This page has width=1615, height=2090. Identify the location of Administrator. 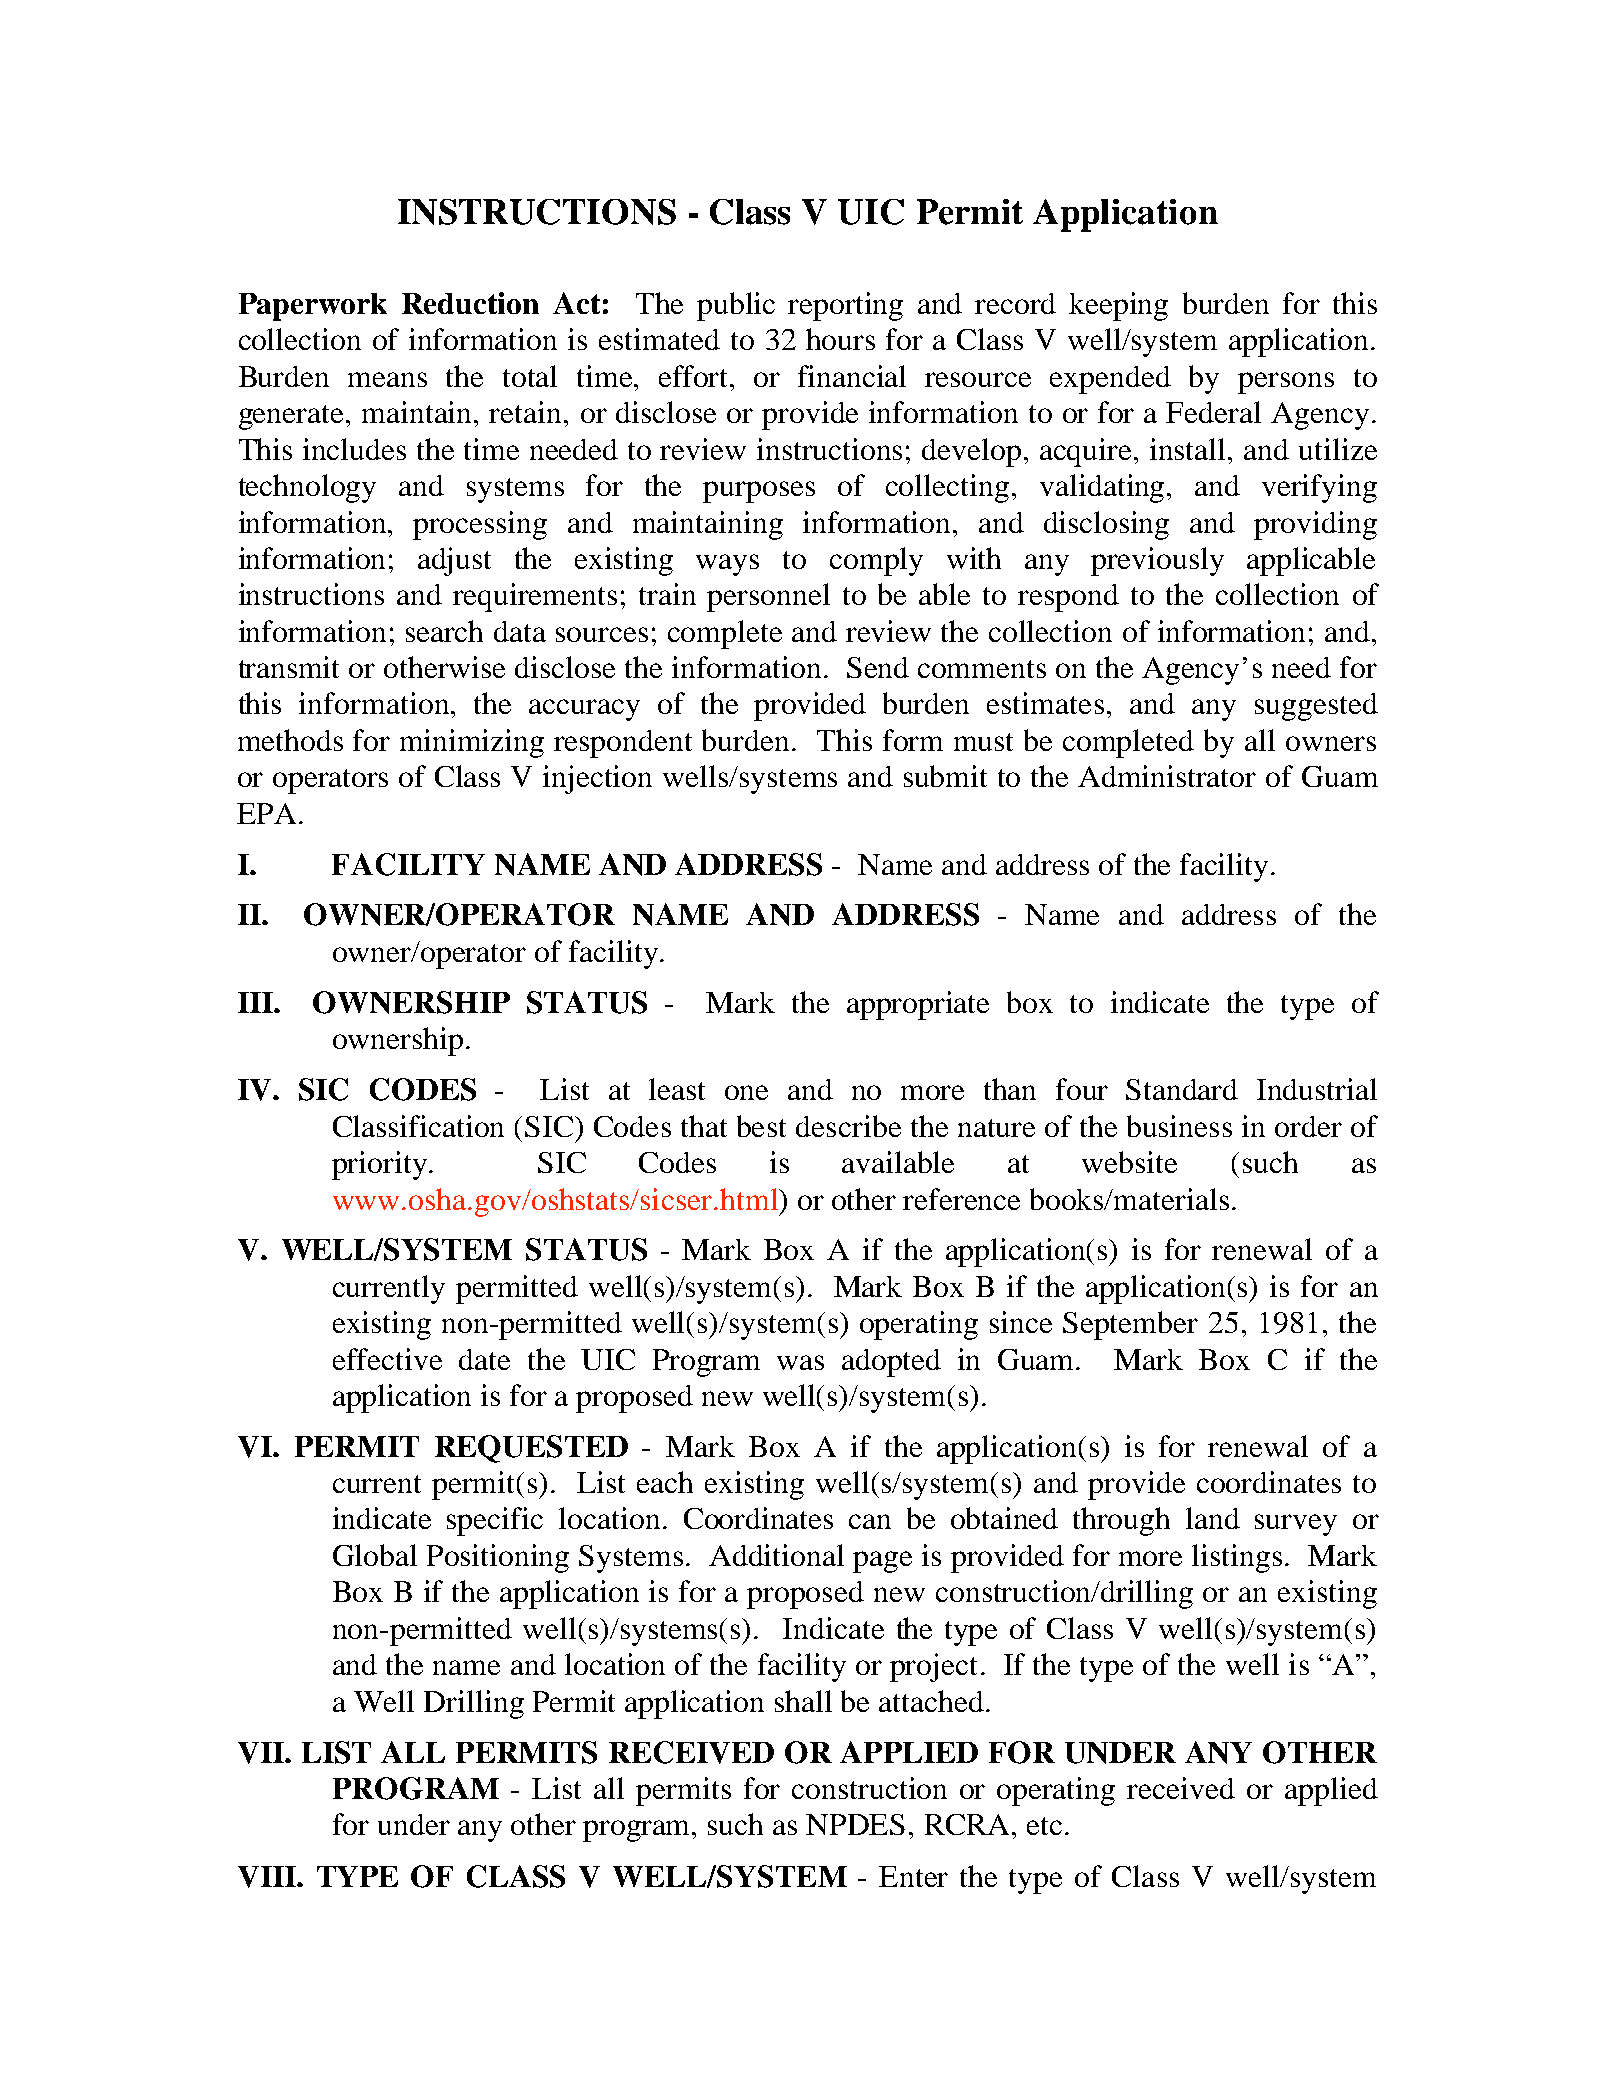
(1167, 776).
